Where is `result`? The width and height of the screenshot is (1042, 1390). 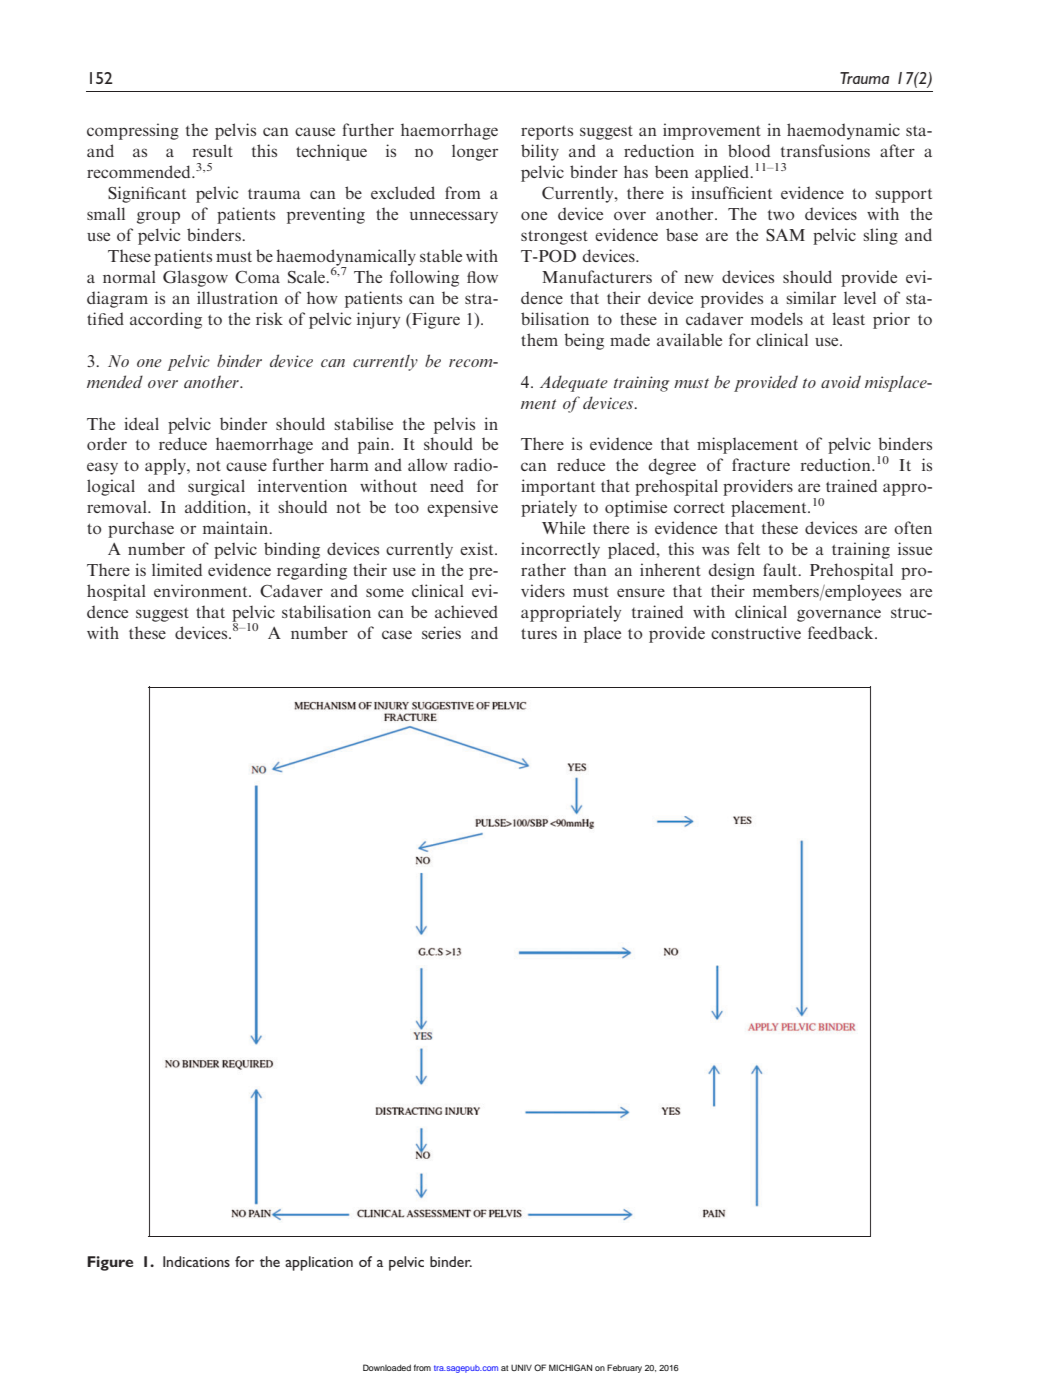 result is located at coordinates (213, 150).
